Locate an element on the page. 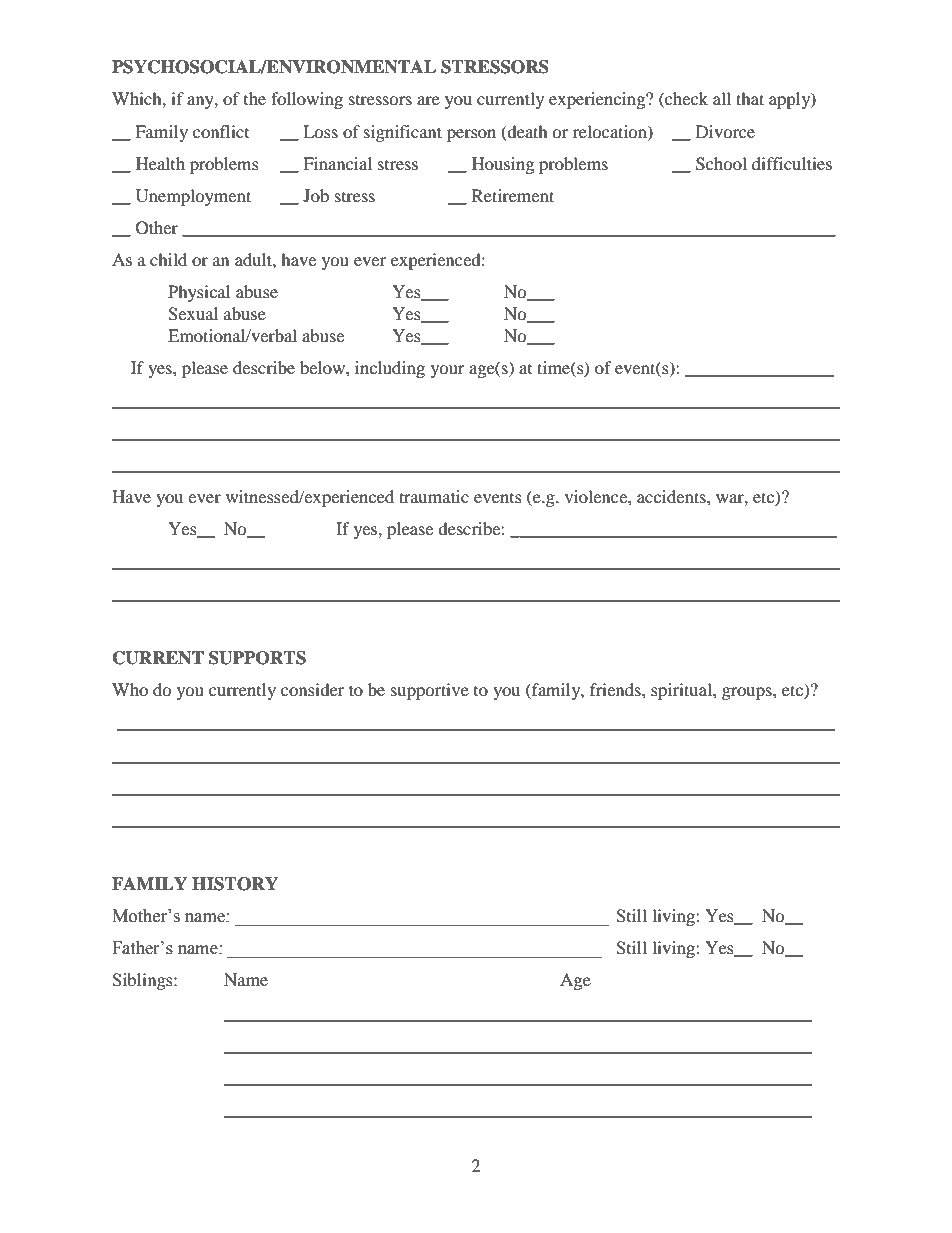  HISTORY is located at coordinates (235, 884).
